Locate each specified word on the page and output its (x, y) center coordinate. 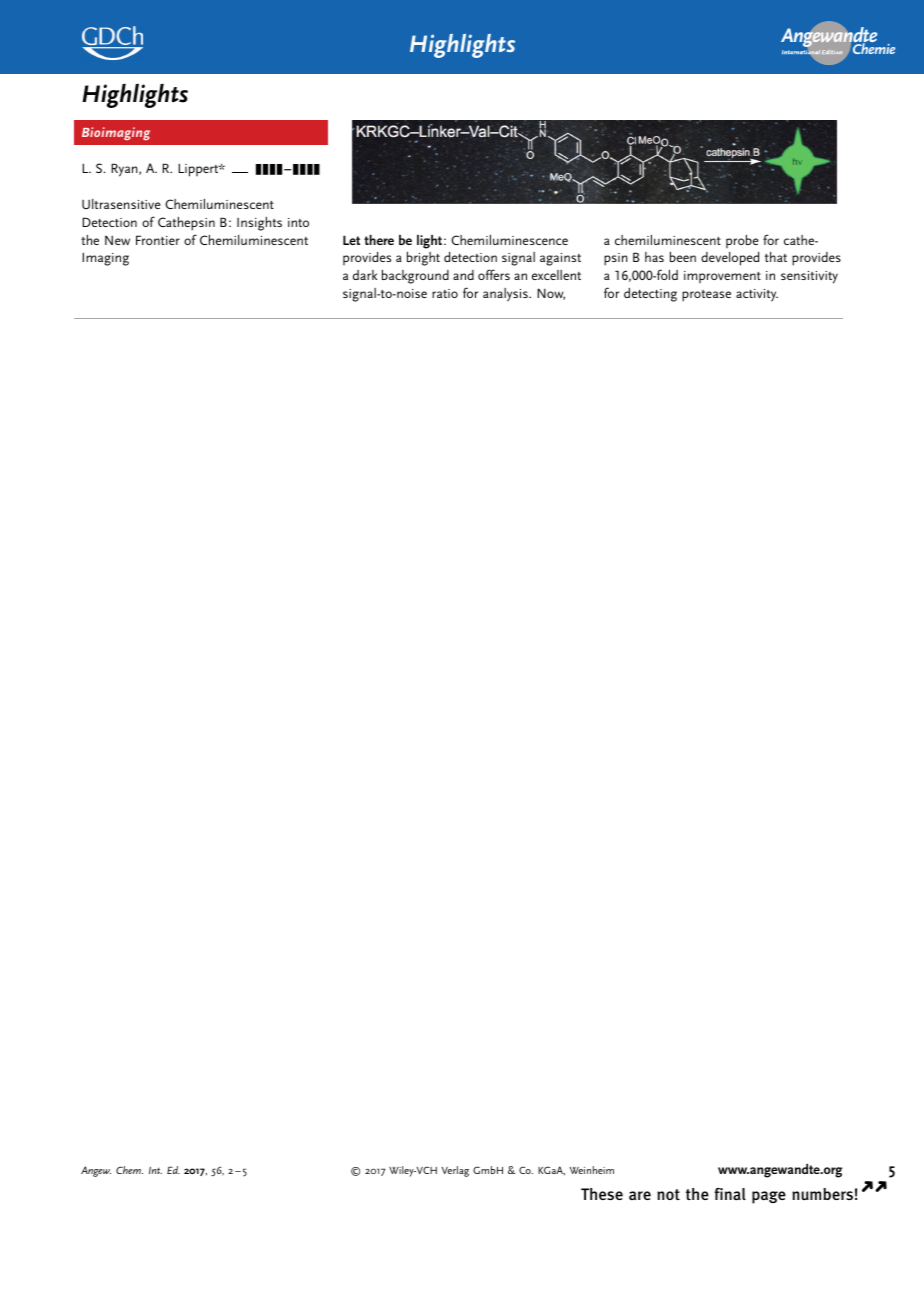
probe (742, 241)
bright (423, 259)
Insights (259, 224)
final (730, 1194)
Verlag (455, 1171)
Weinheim (592, 1170)
